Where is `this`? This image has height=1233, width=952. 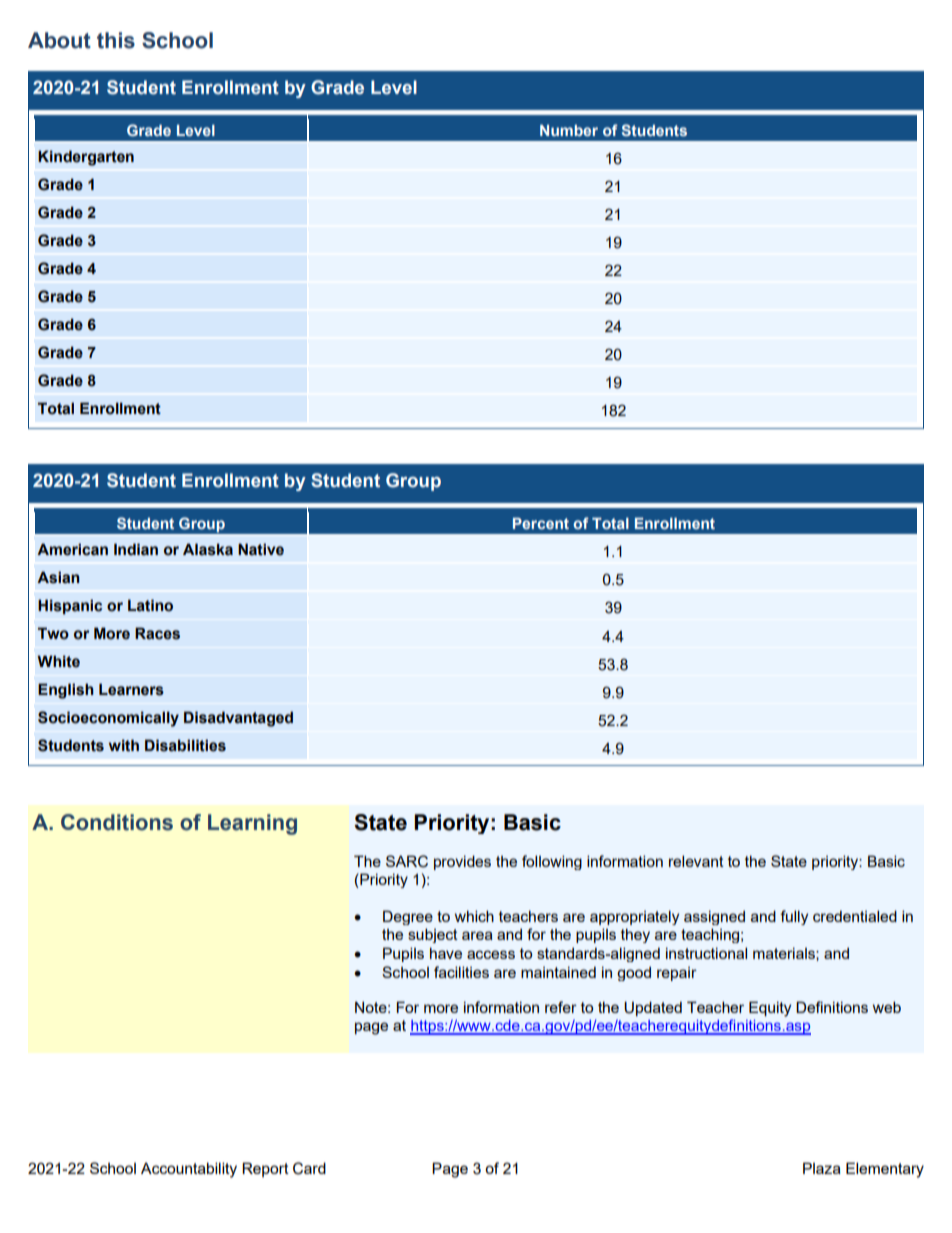 this is located at coordinates (116, 40).
